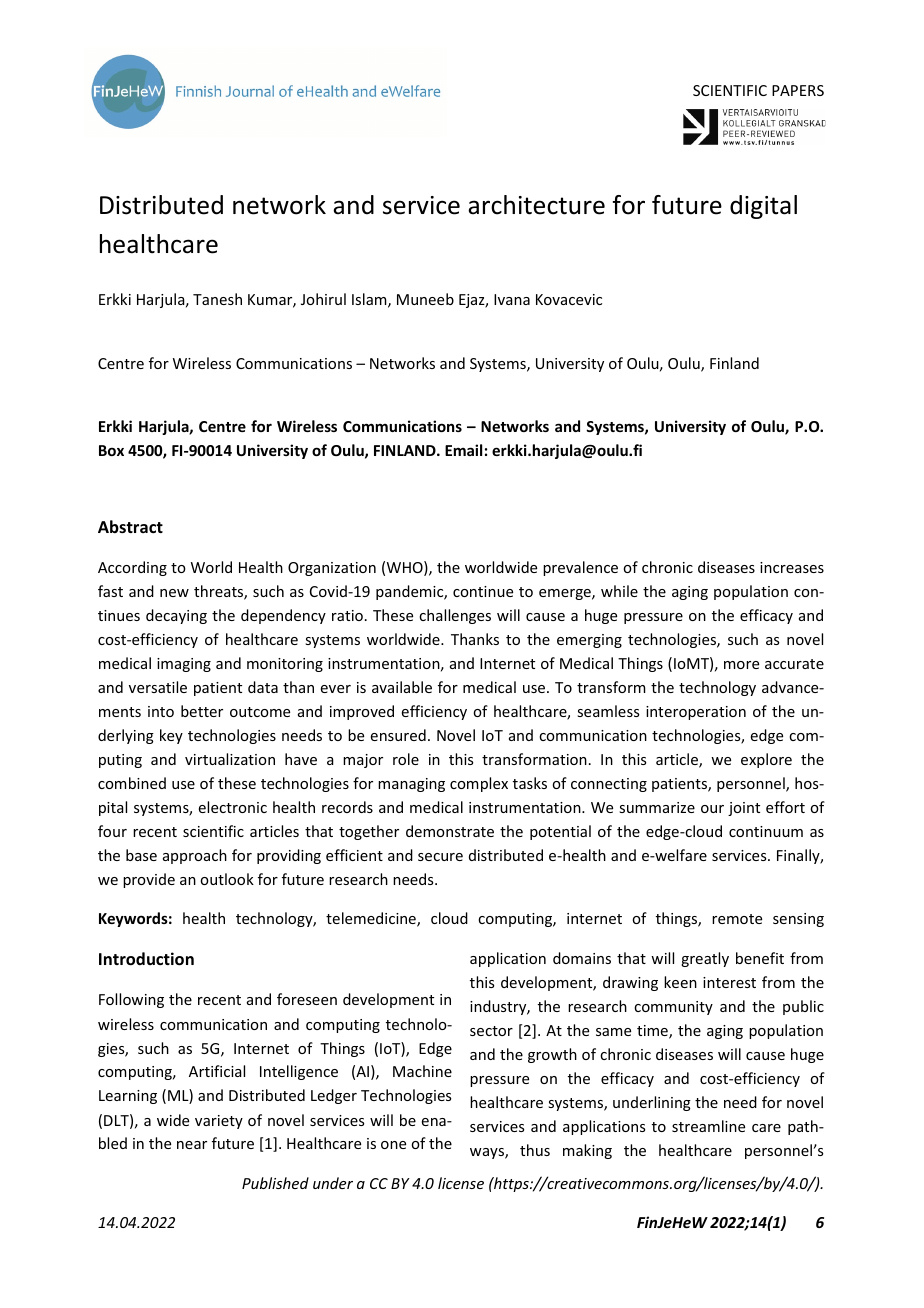  What do you see at coordinates (536, 205) in the screenshot?
I see `architecture` at bounding box center [536, 205].
